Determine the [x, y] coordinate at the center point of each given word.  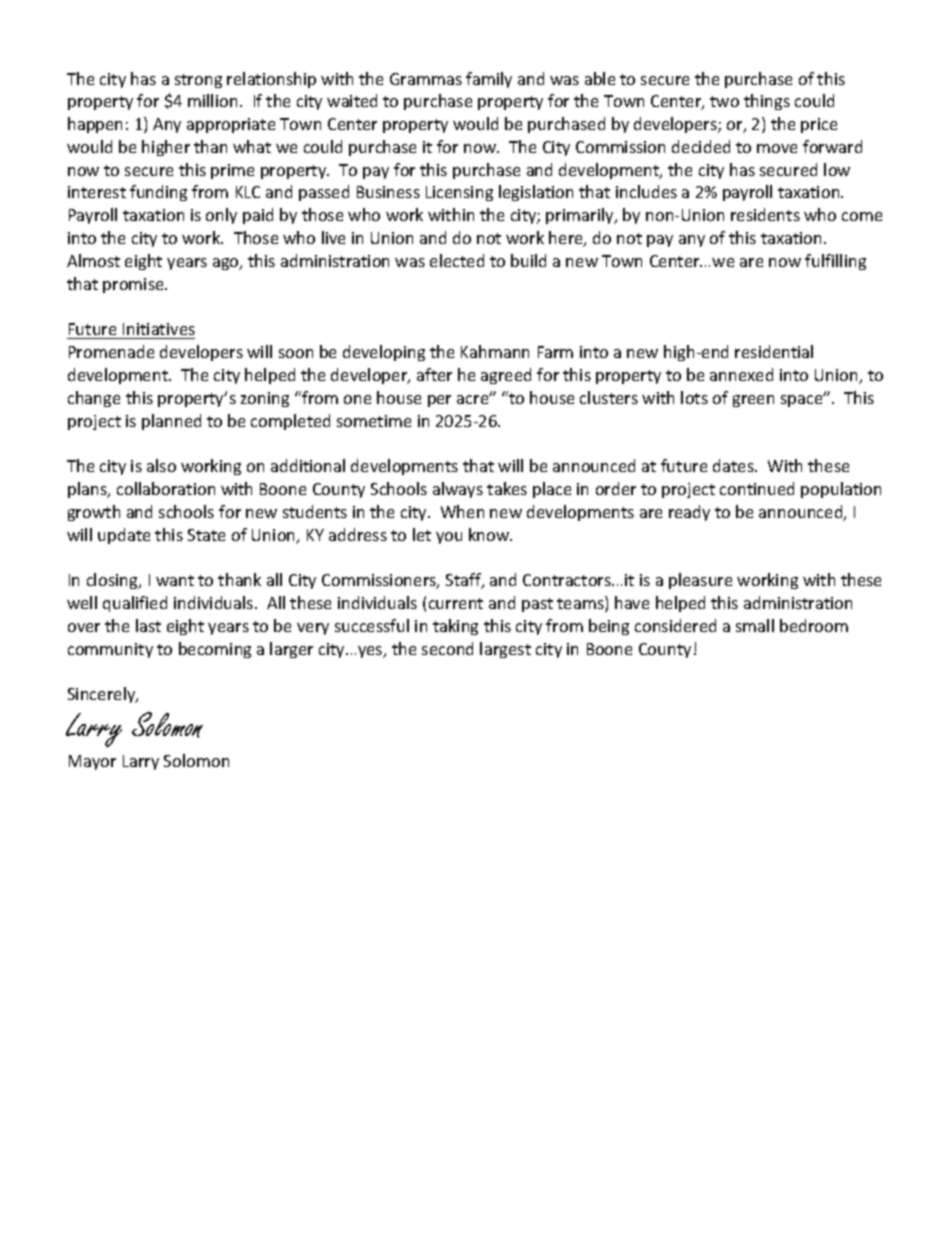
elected [457, 260]
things [767, 102]
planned [171, 422]
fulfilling [835, 262]
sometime [374, 421]
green [753, 401]
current [456, 603]
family [489, 80]
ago [227, 264]
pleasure [700, 581]
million [212, 100]
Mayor [92, 762]
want [175, 580]
